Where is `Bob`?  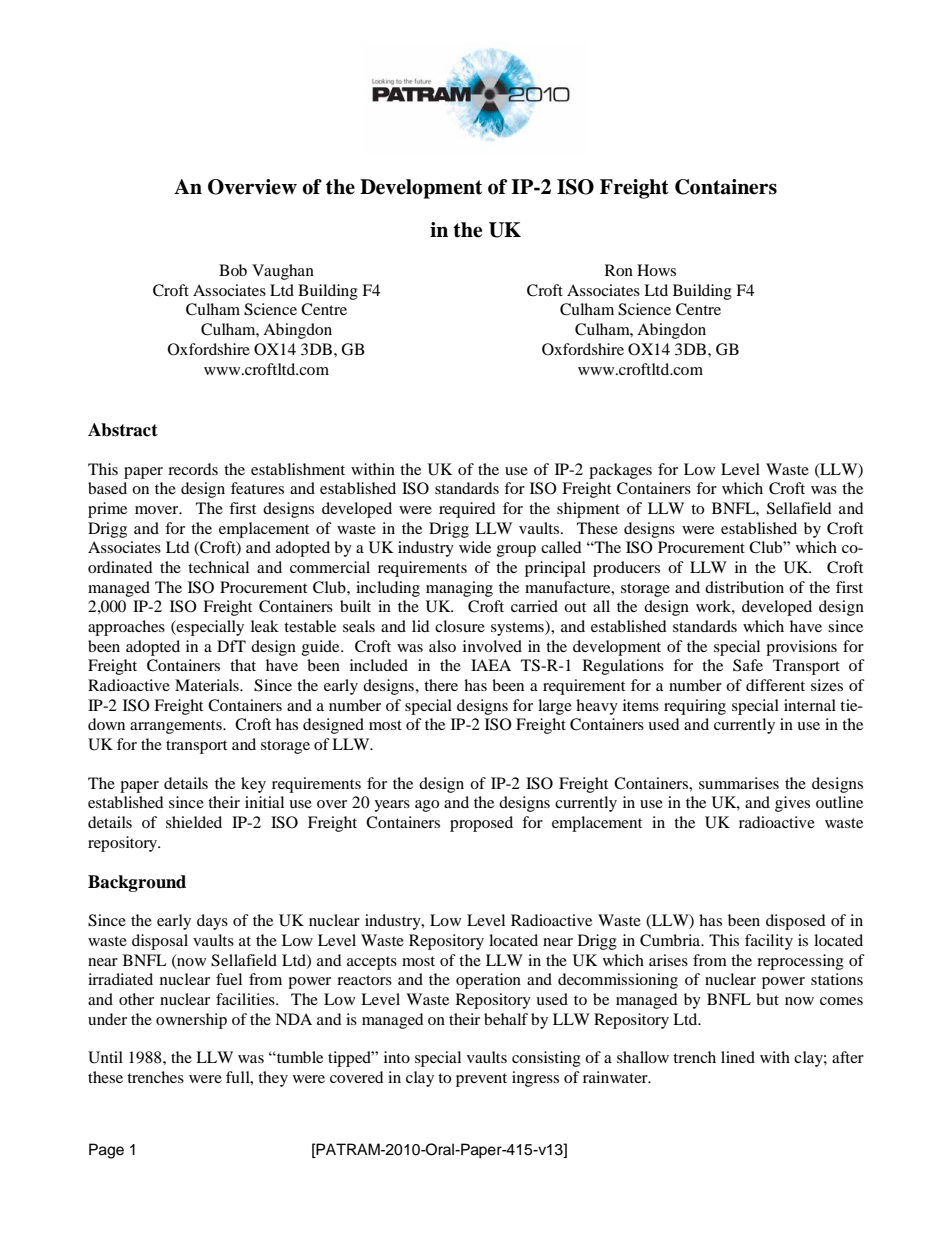 Bob is located at coordinates (233, 270).
